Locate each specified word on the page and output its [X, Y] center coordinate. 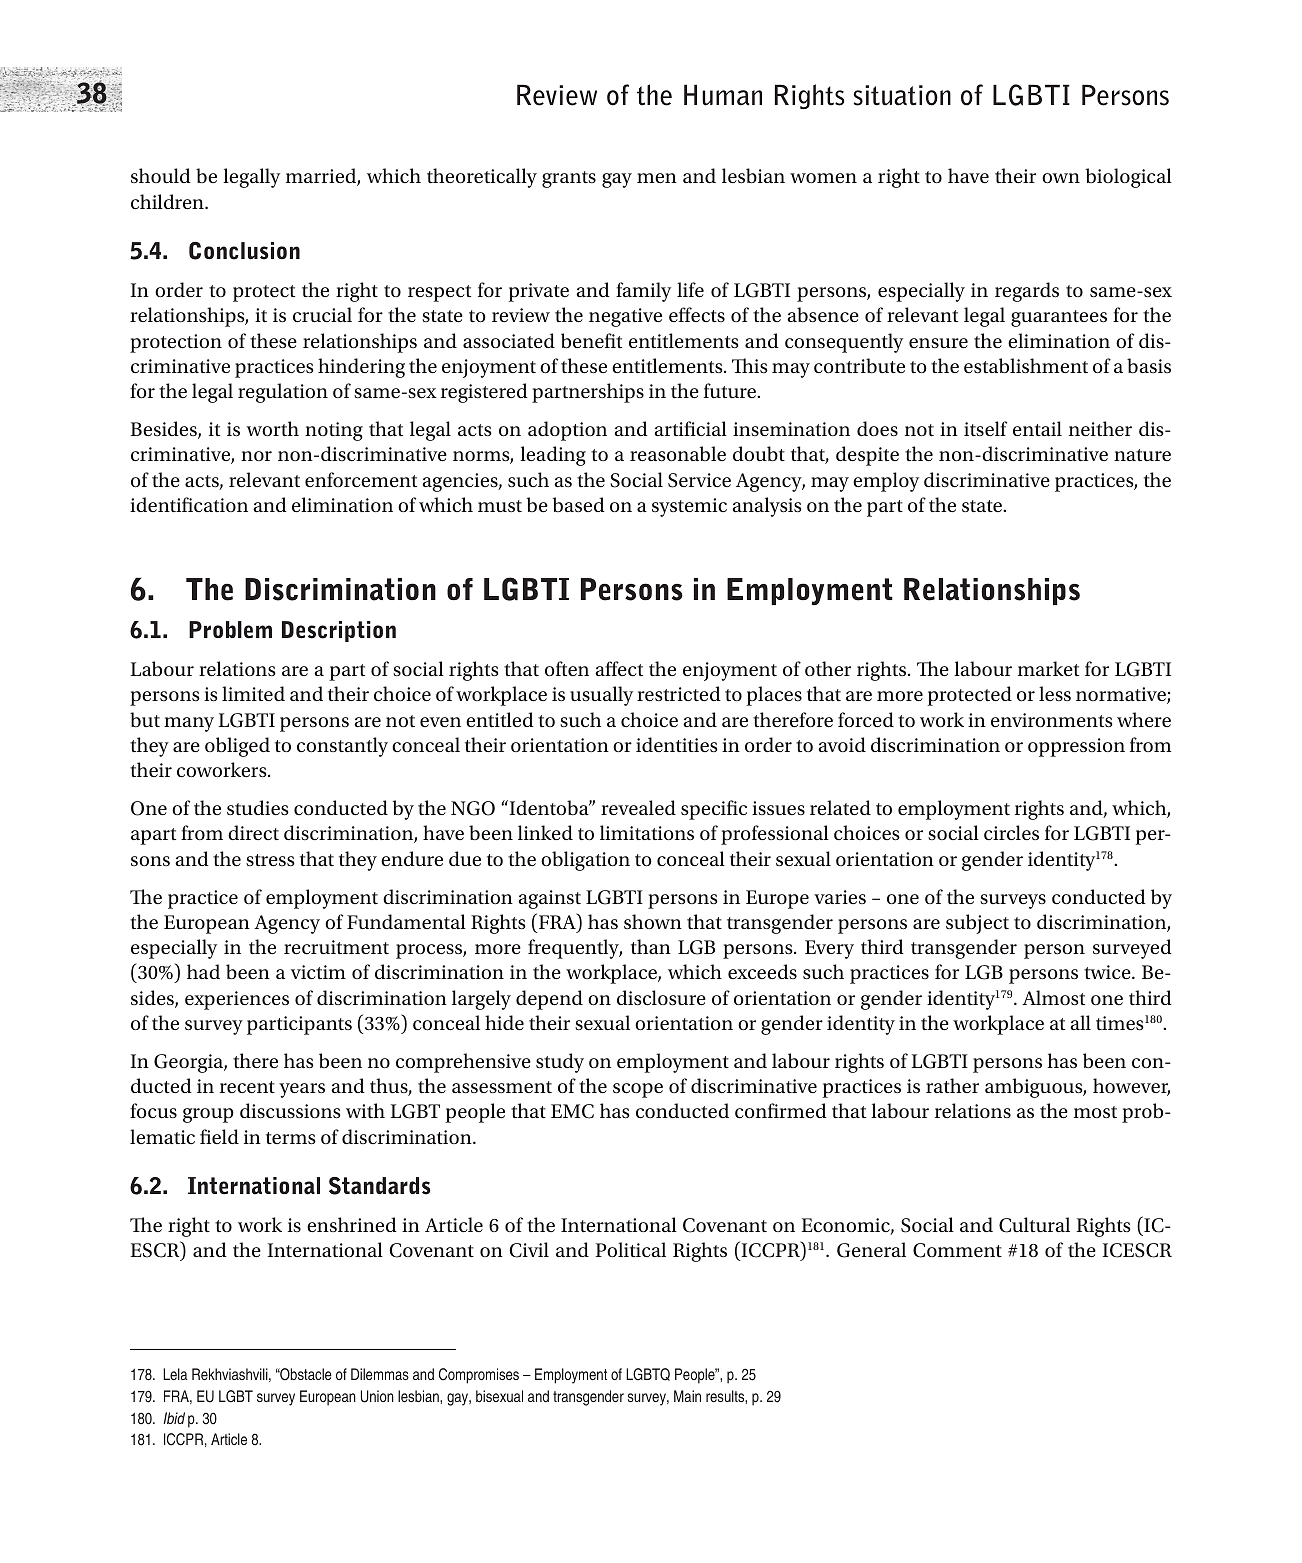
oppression [1076, 747]
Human [723, 95]
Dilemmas [380, 1374]
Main [687, 1396]
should [161, 175]
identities [677, 744]
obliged [237, 747]
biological [1129, 178]
